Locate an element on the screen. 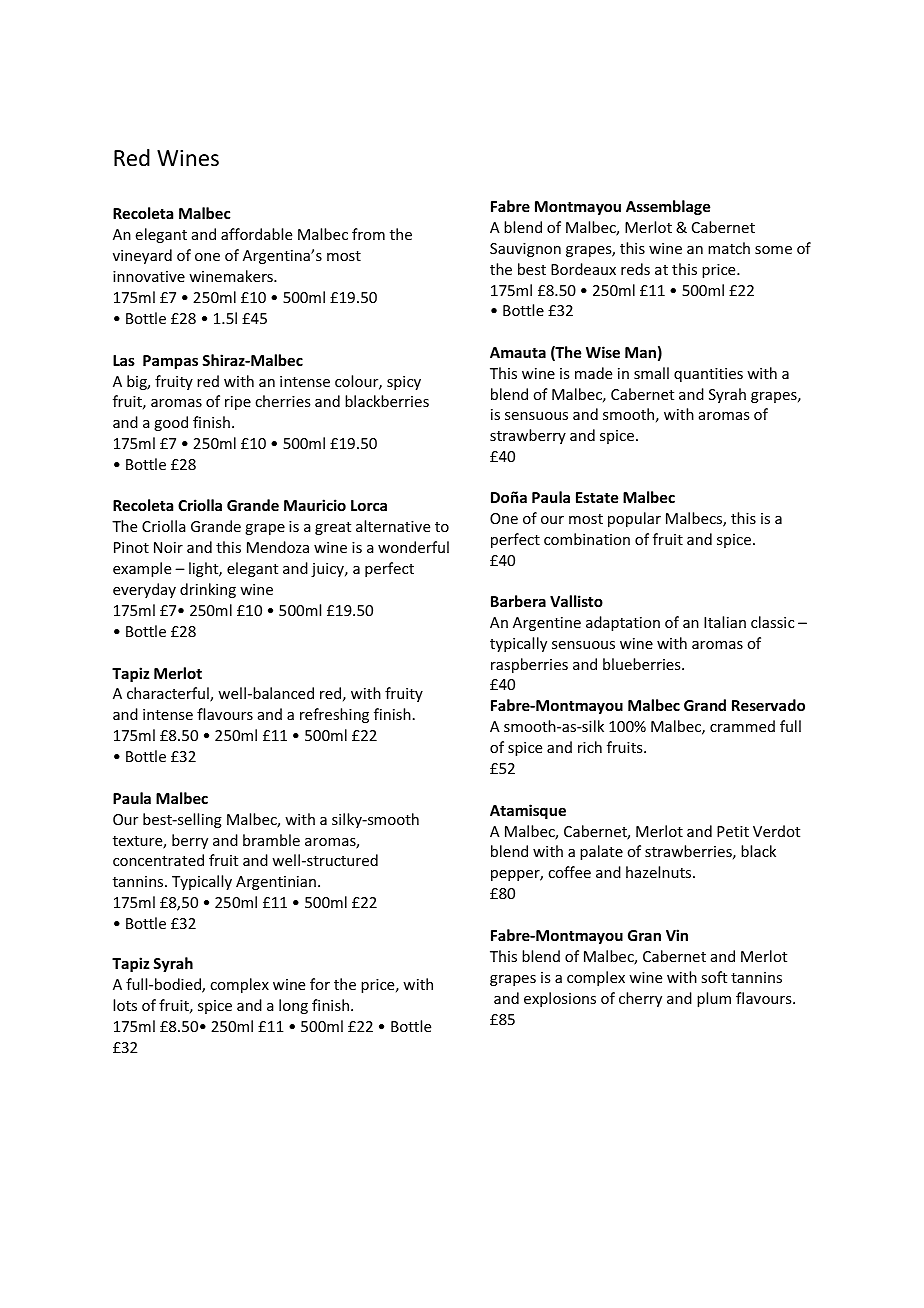  drinking is located at coordinates (208, 590).
